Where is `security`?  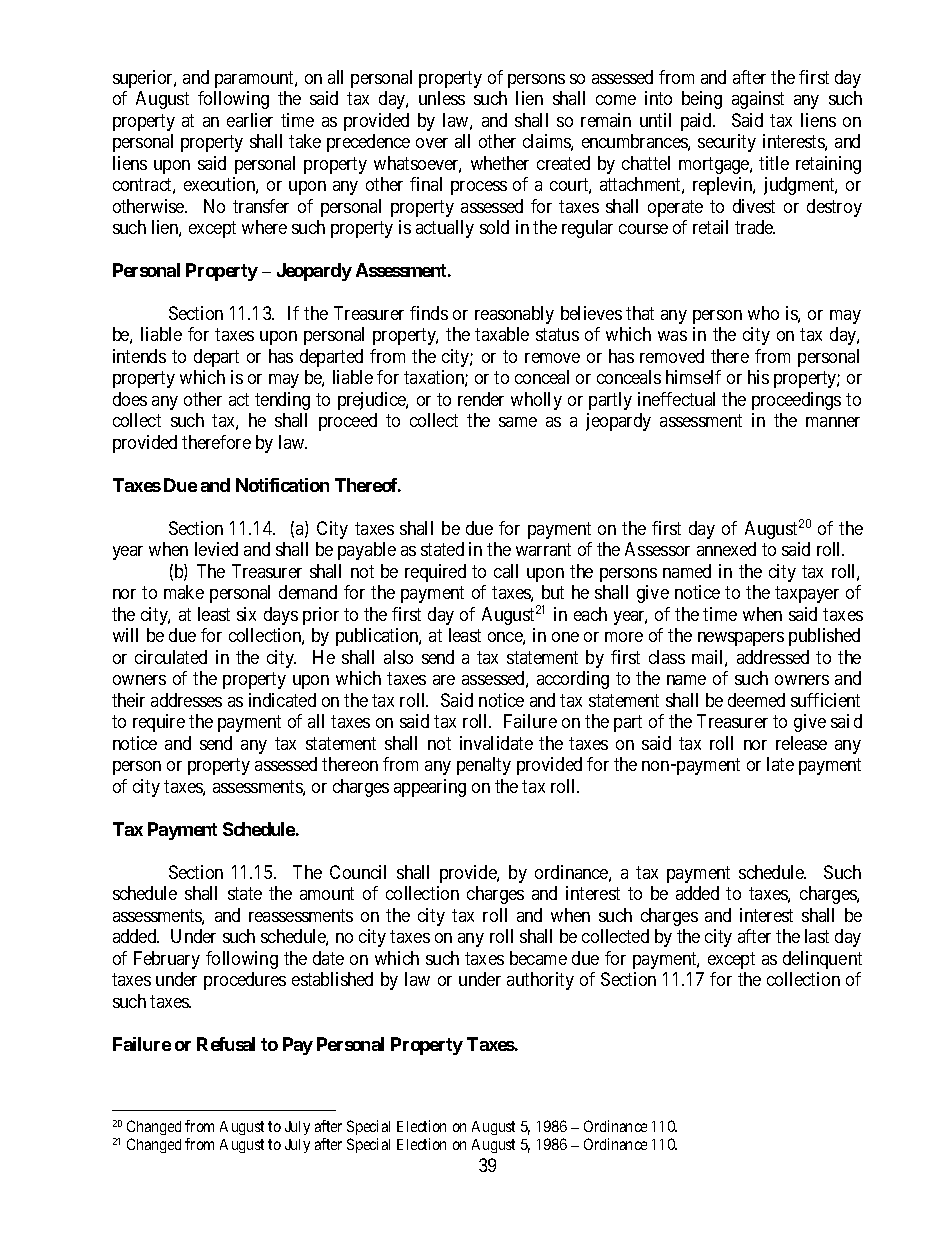
security is located at coordinates (727, 143).
